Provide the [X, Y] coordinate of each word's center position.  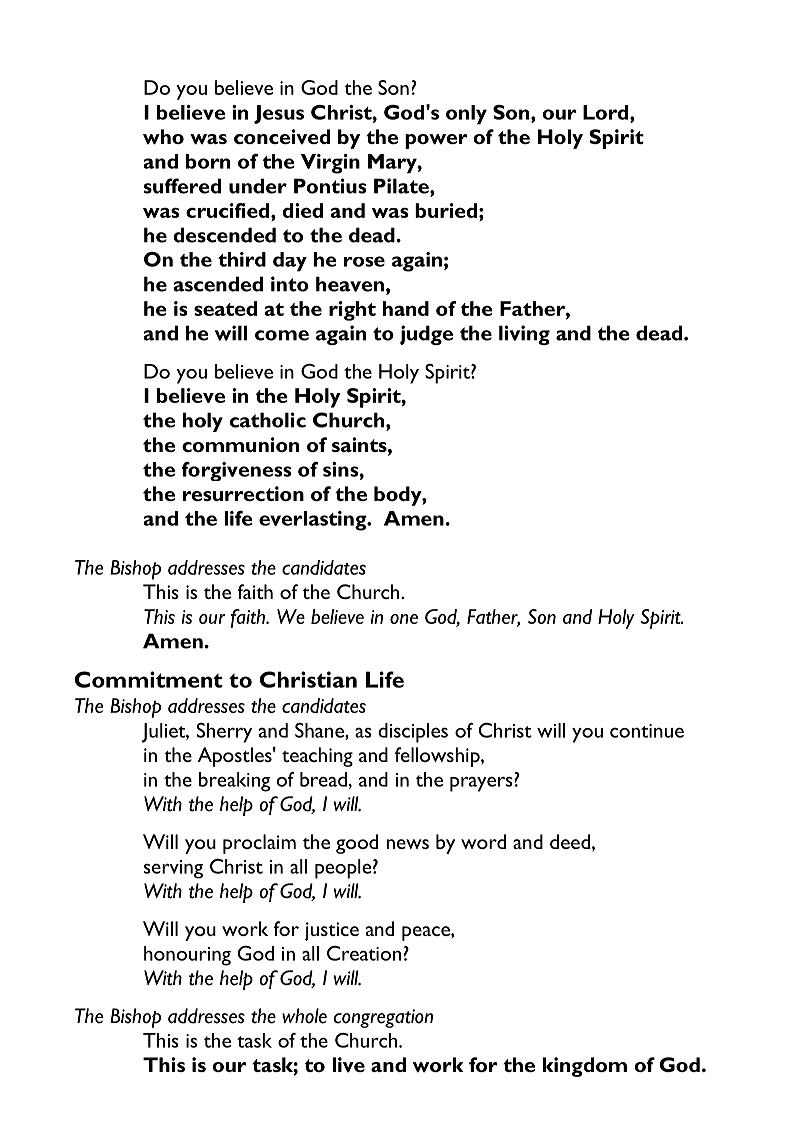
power [436, 141]
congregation [383, 1018]
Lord [607, 112]
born [208, 161]
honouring [187, 956]
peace [427, 933]
